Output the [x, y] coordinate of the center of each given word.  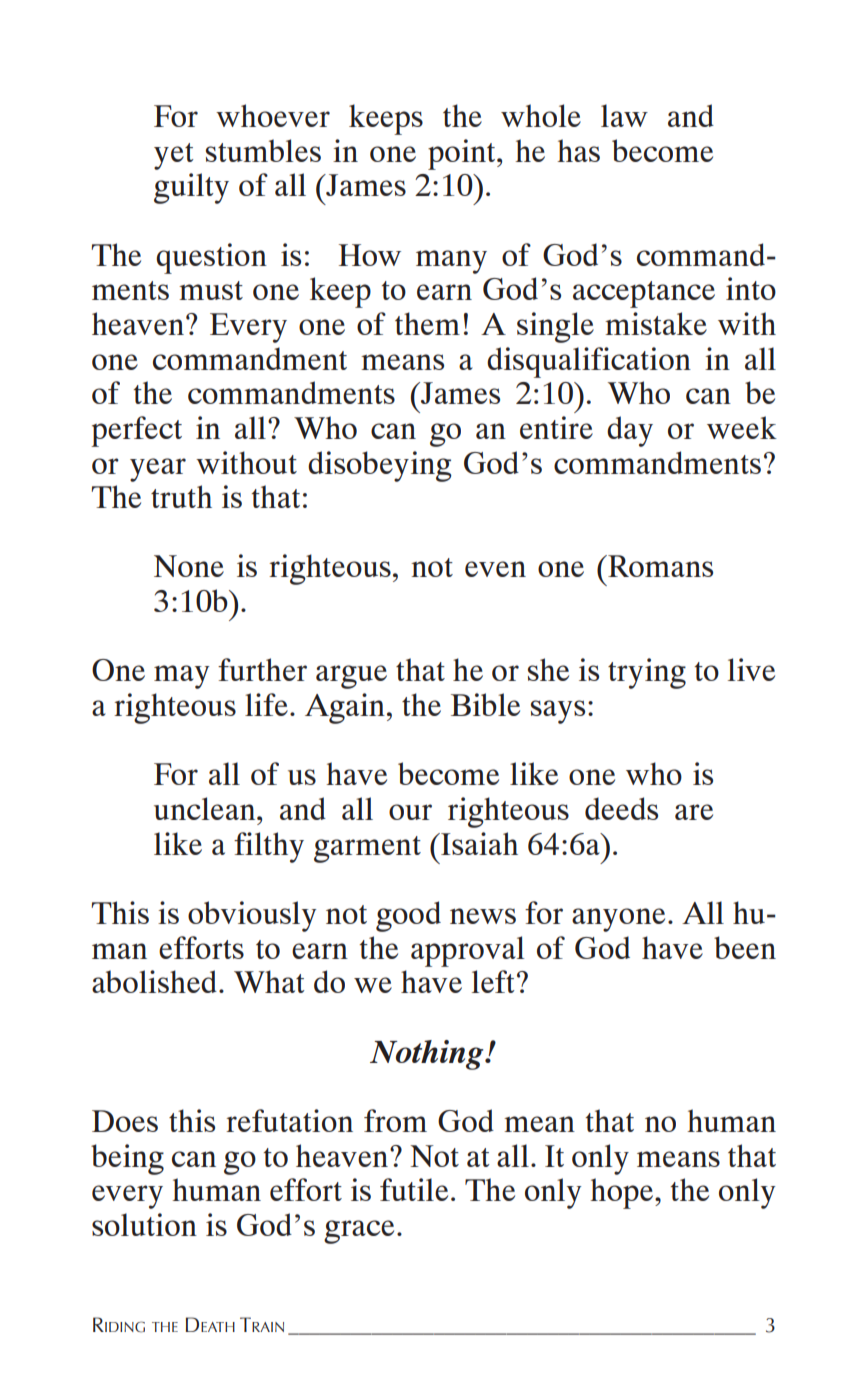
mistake [656, 323]
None [189, 566]
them [427, 323]
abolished [154, 981]
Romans [659, 566]
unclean [206, 808]
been [745, 947]
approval [467, 951]
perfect [136, 431]
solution [144, 1224]
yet [174, 156]
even [495, 569]
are [694, 812]
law [624, 115]
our [410, 812]
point [463, 154]
